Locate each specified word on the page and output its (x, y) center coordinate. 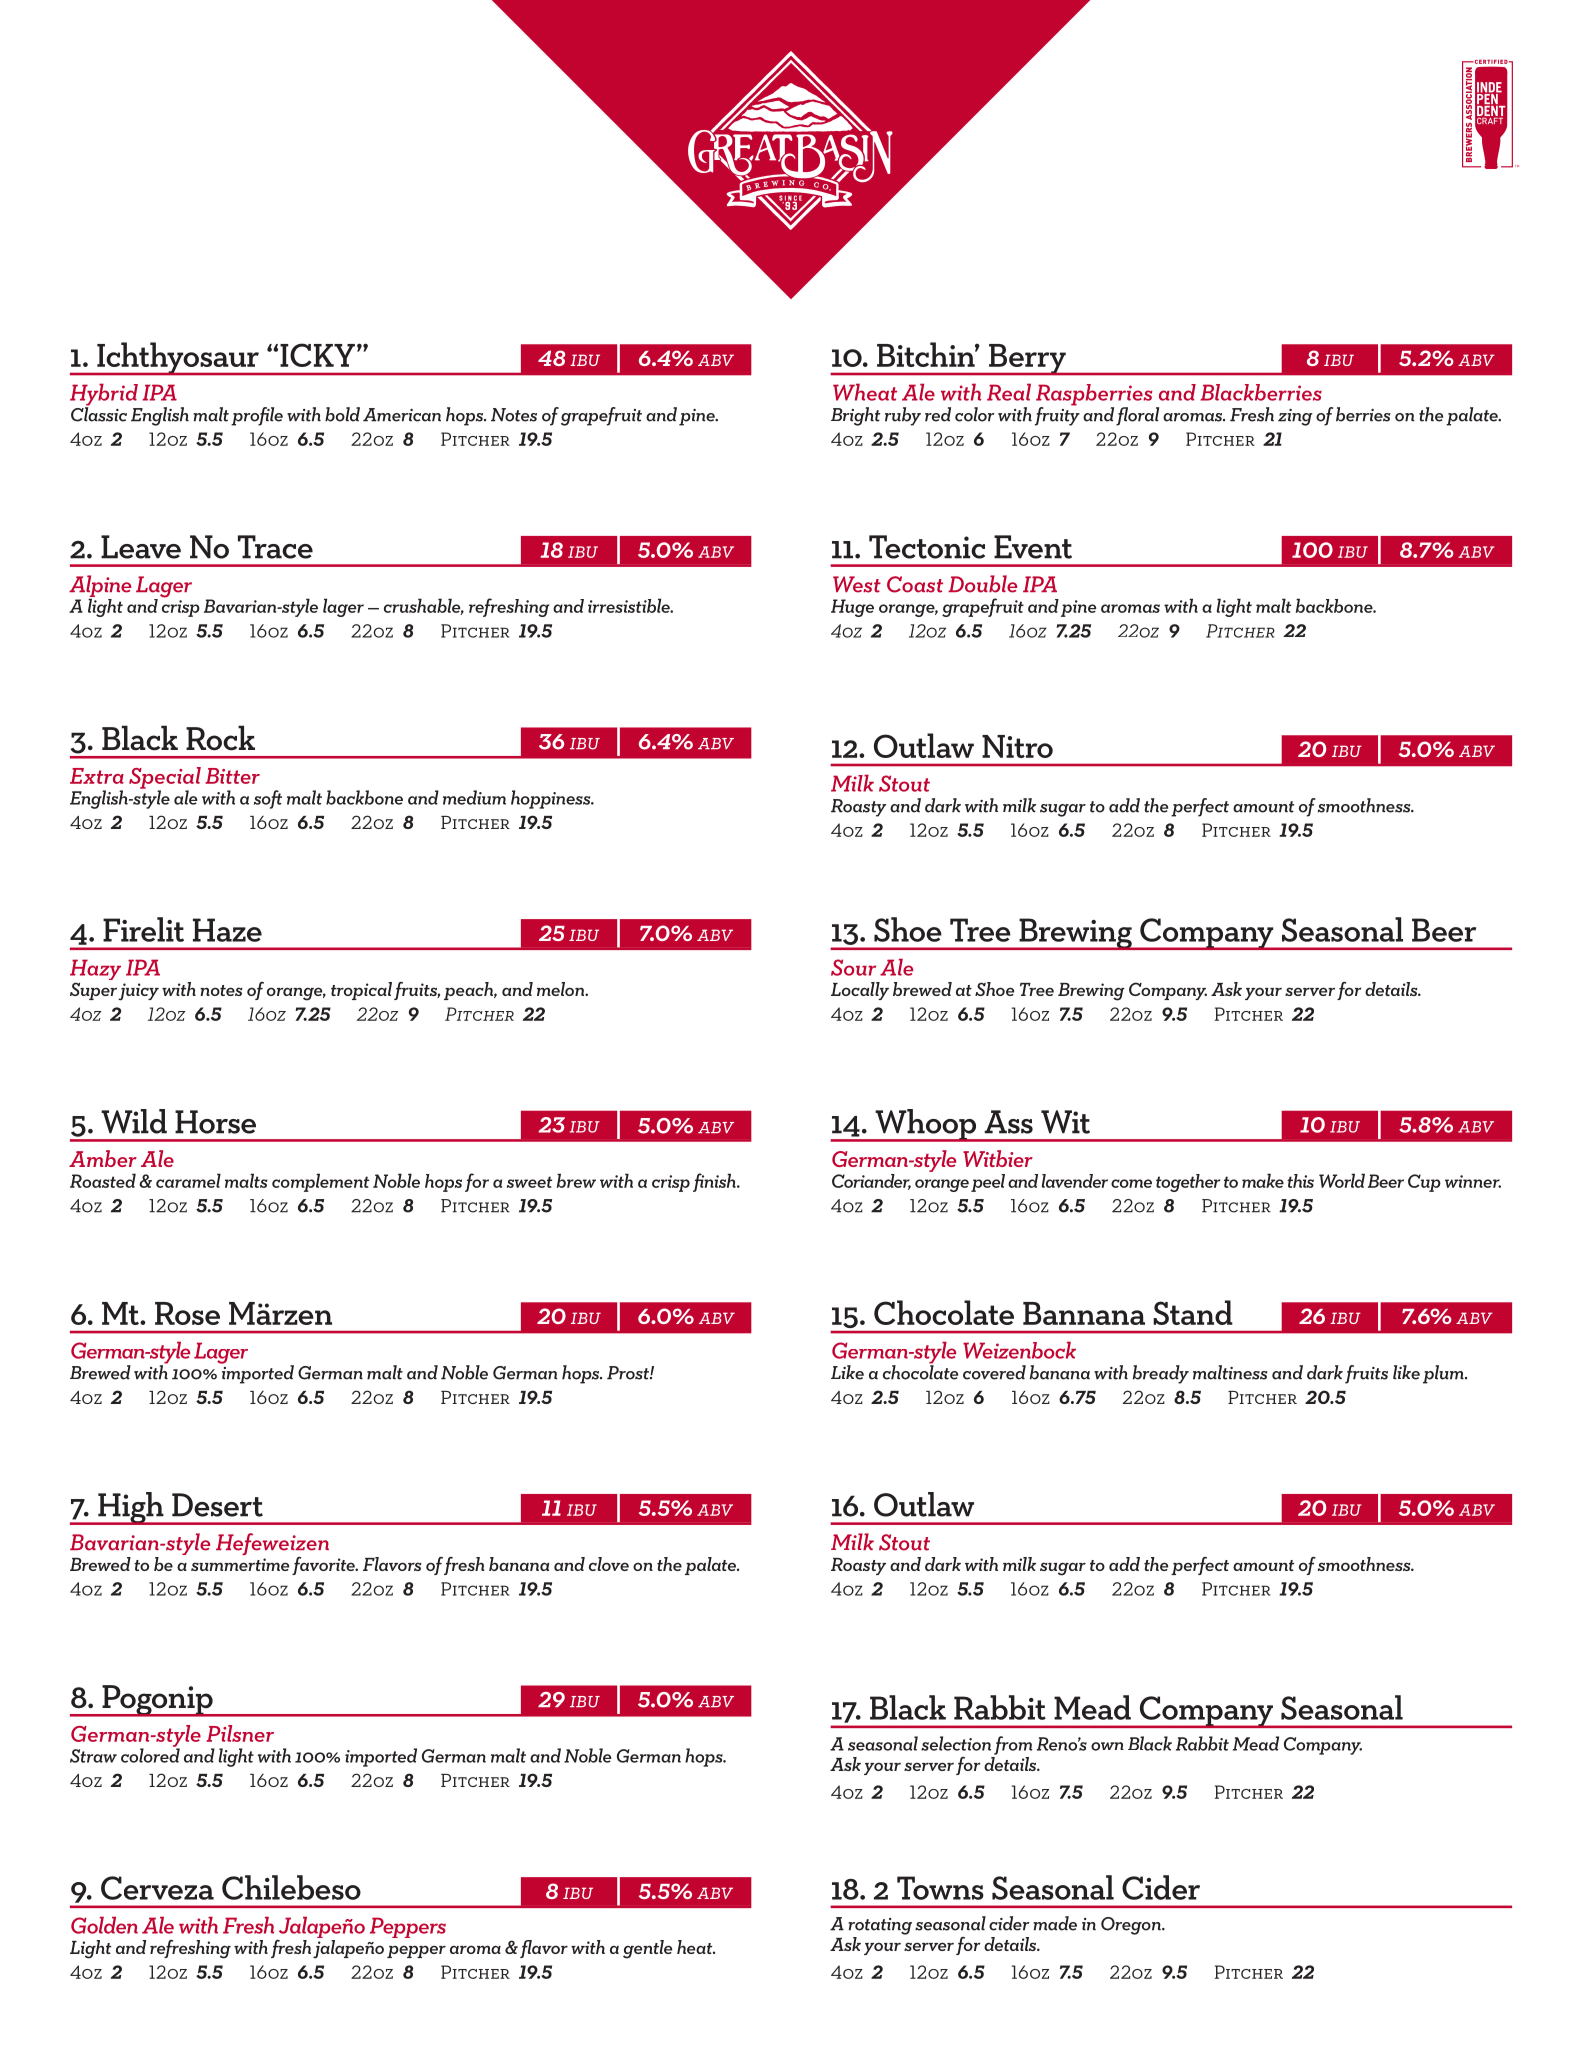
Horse (215, 1122)
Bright (855, 416)
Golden (104, 1925)
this (1300, 1181)
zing (1295, 417)
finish (715, 1182)
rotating (880, 1926)
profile (257, 416)
